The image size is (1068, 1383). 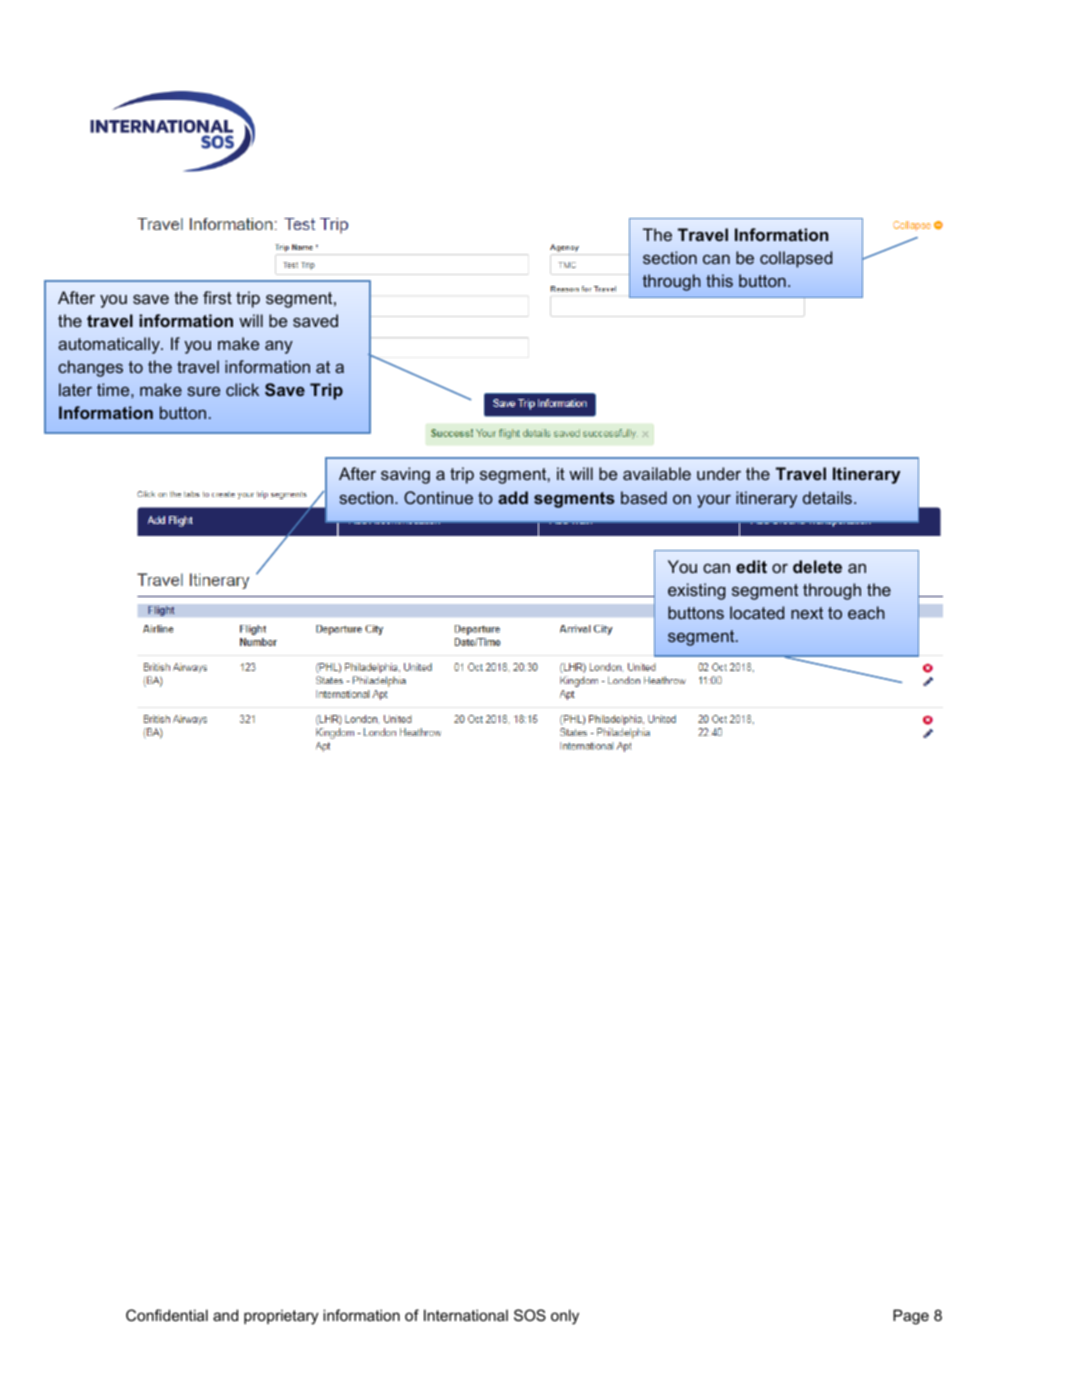 What do you see at coordinates (167, 1315) in the image?
I see `Confidential` at bounding box center [167, 1315].
